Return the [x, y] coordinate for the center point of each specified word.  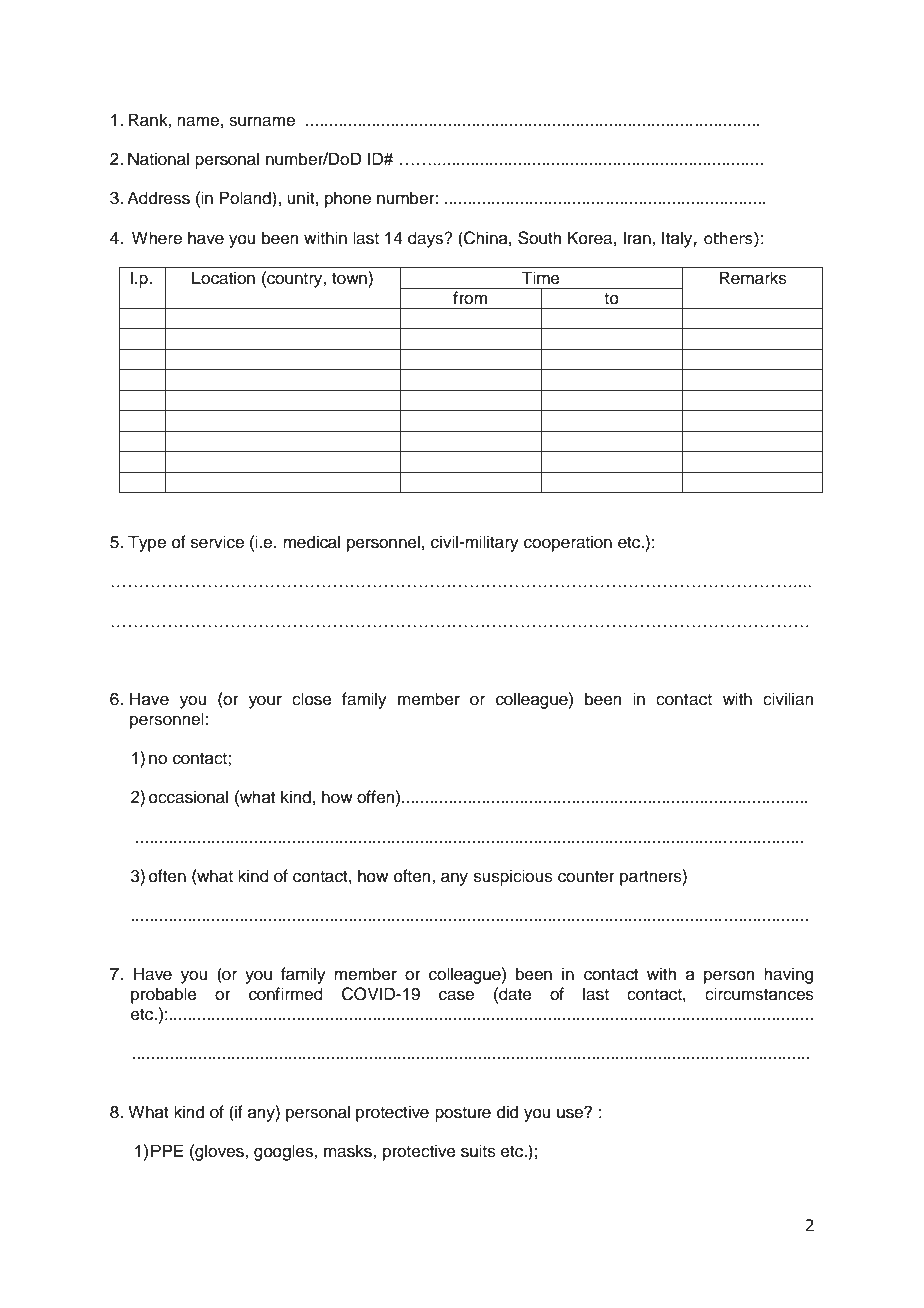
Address [158, 198]
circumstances [759, 994]
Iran [638, 237]
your [265, 702]
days [427, 239]
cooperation [568, 543]
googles [284, 1152]
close [312, 699]
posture [463, 1114]
